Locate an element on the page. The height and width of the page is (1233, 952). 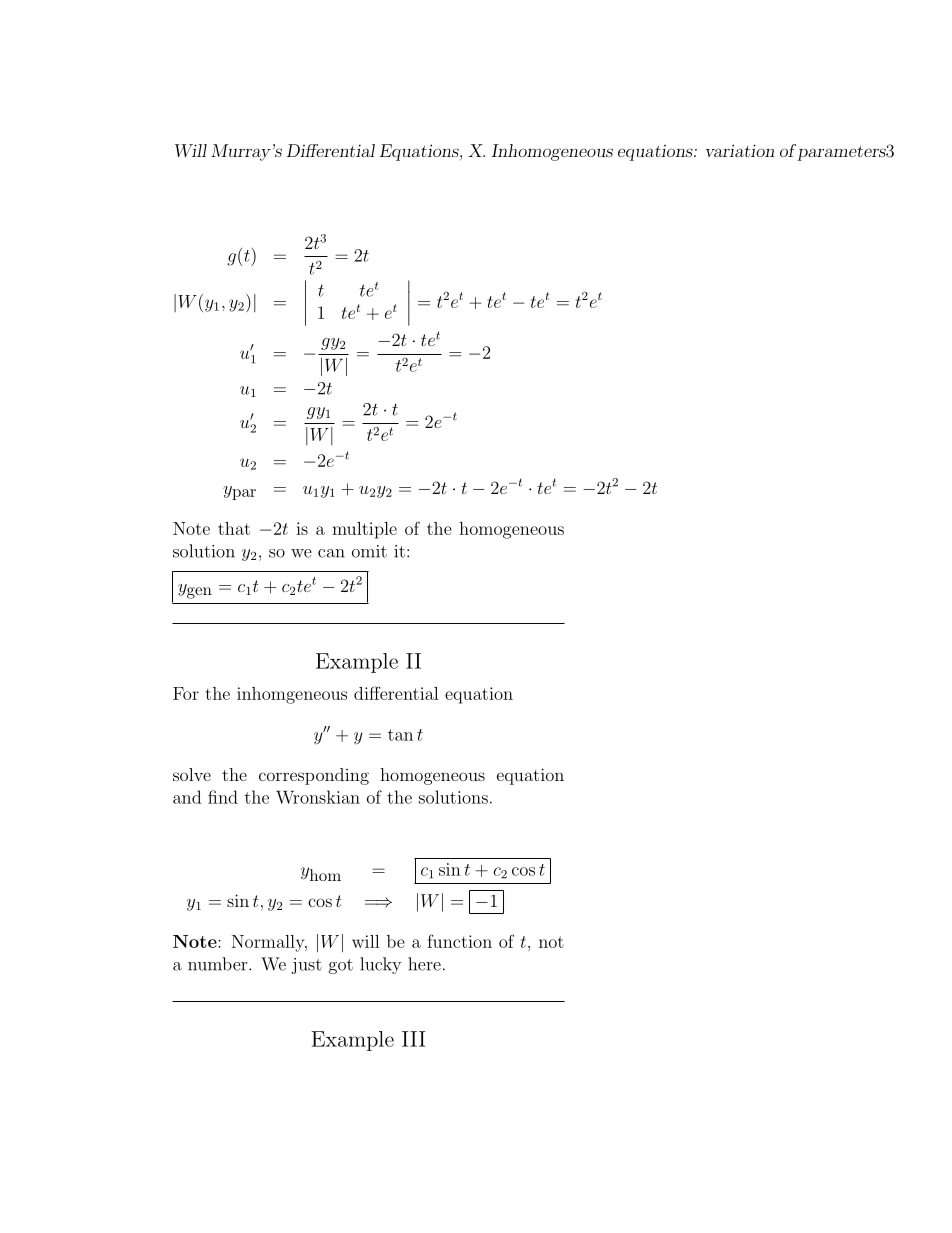
tan is located at coordinates (400, 735).
